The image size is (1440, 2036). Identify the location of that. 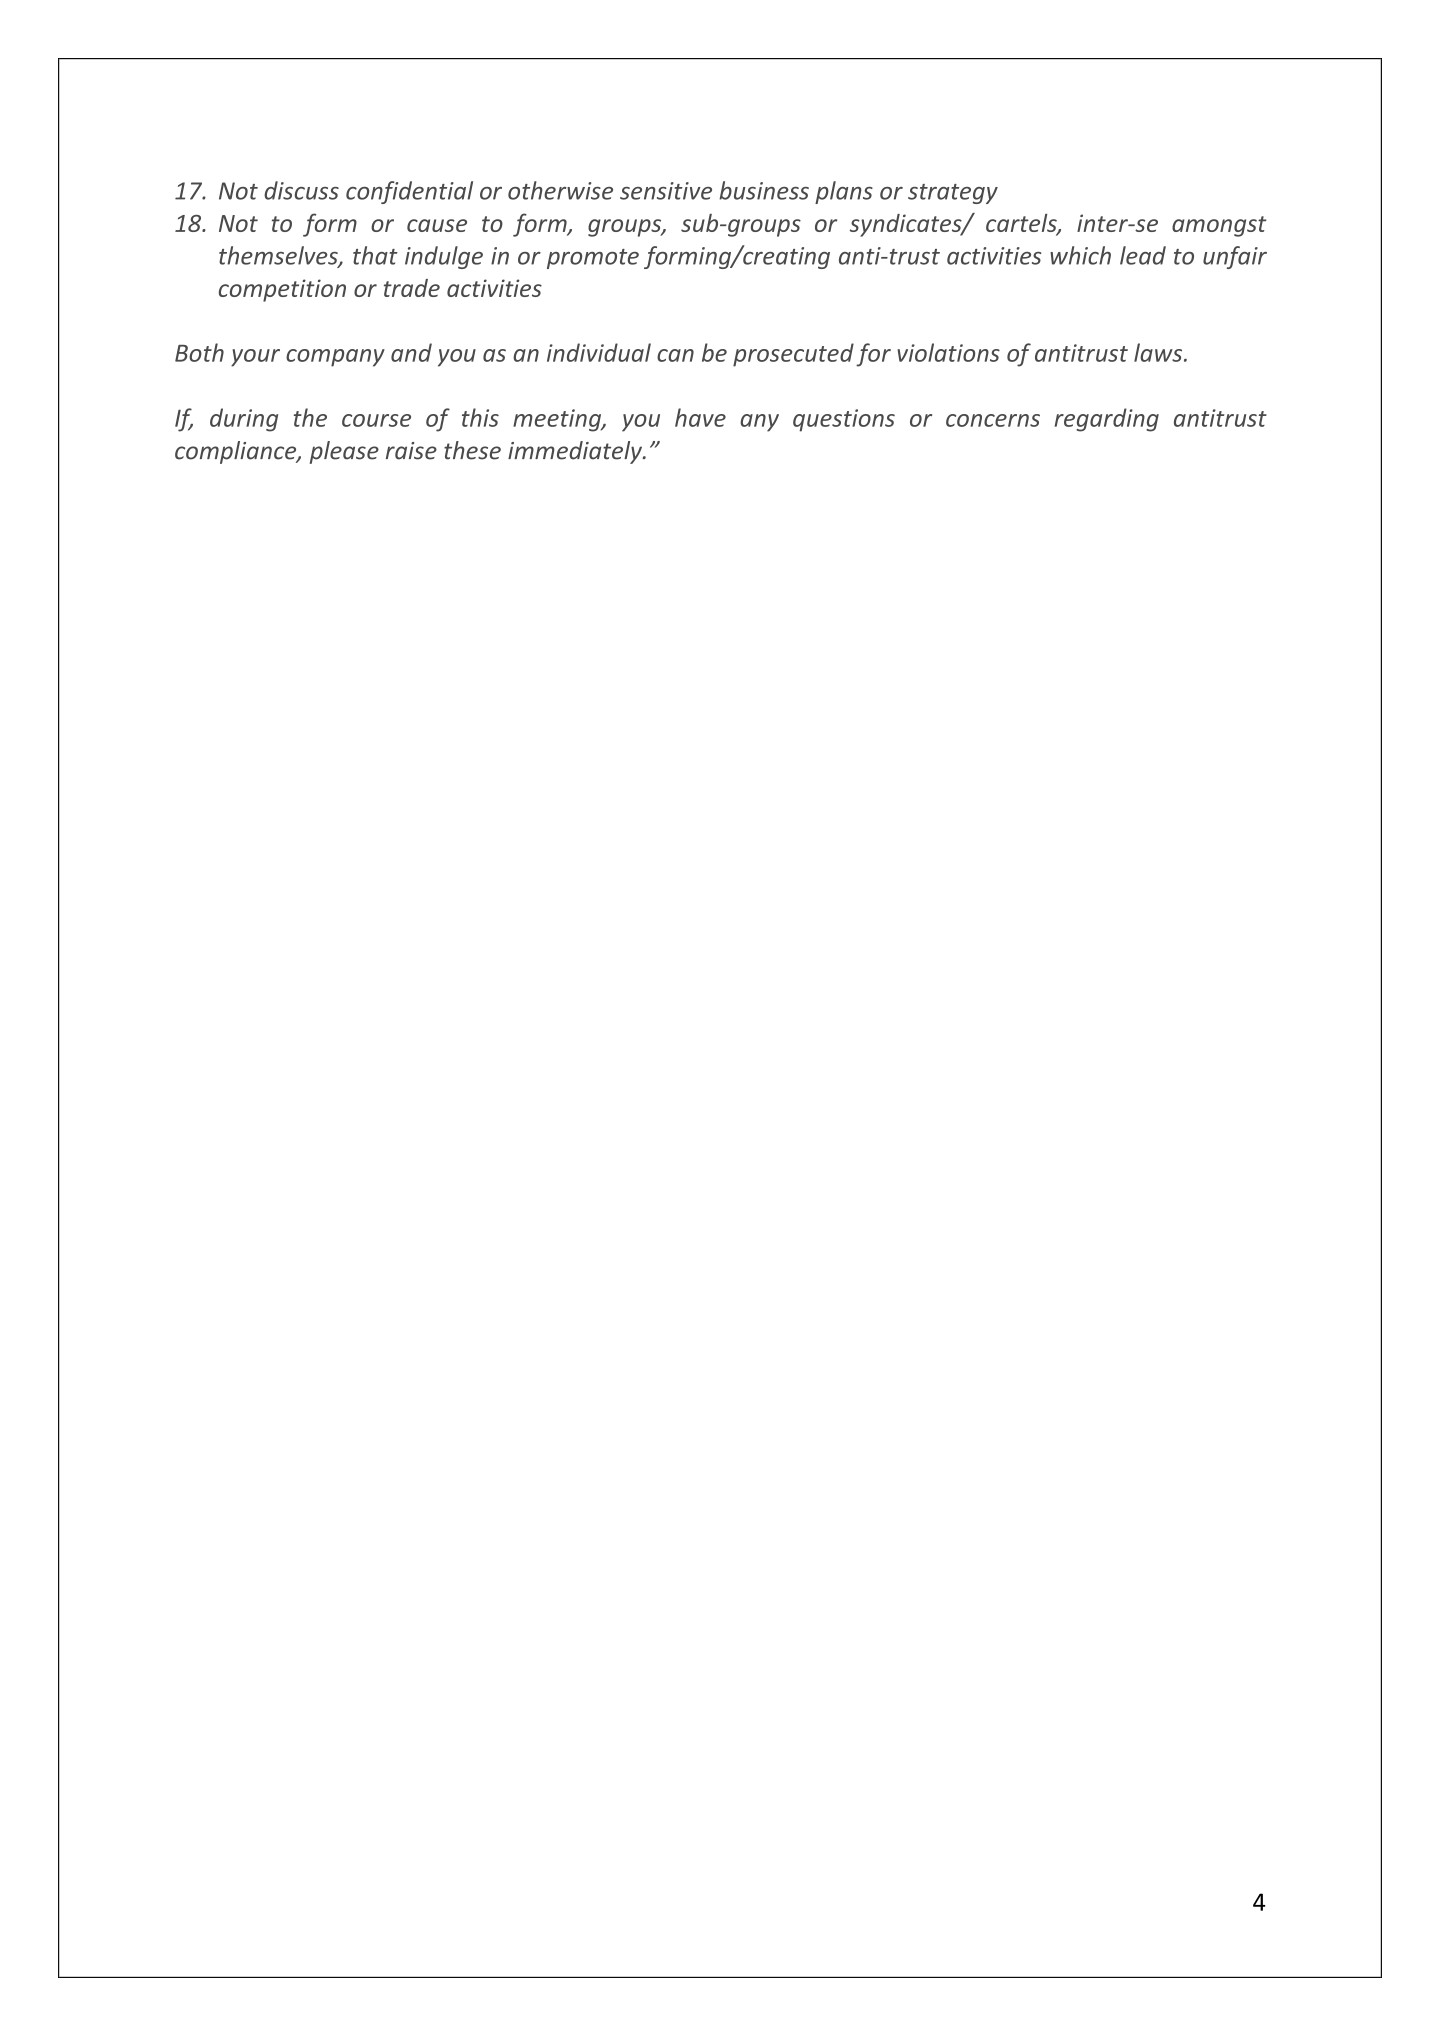
(375, 255).
